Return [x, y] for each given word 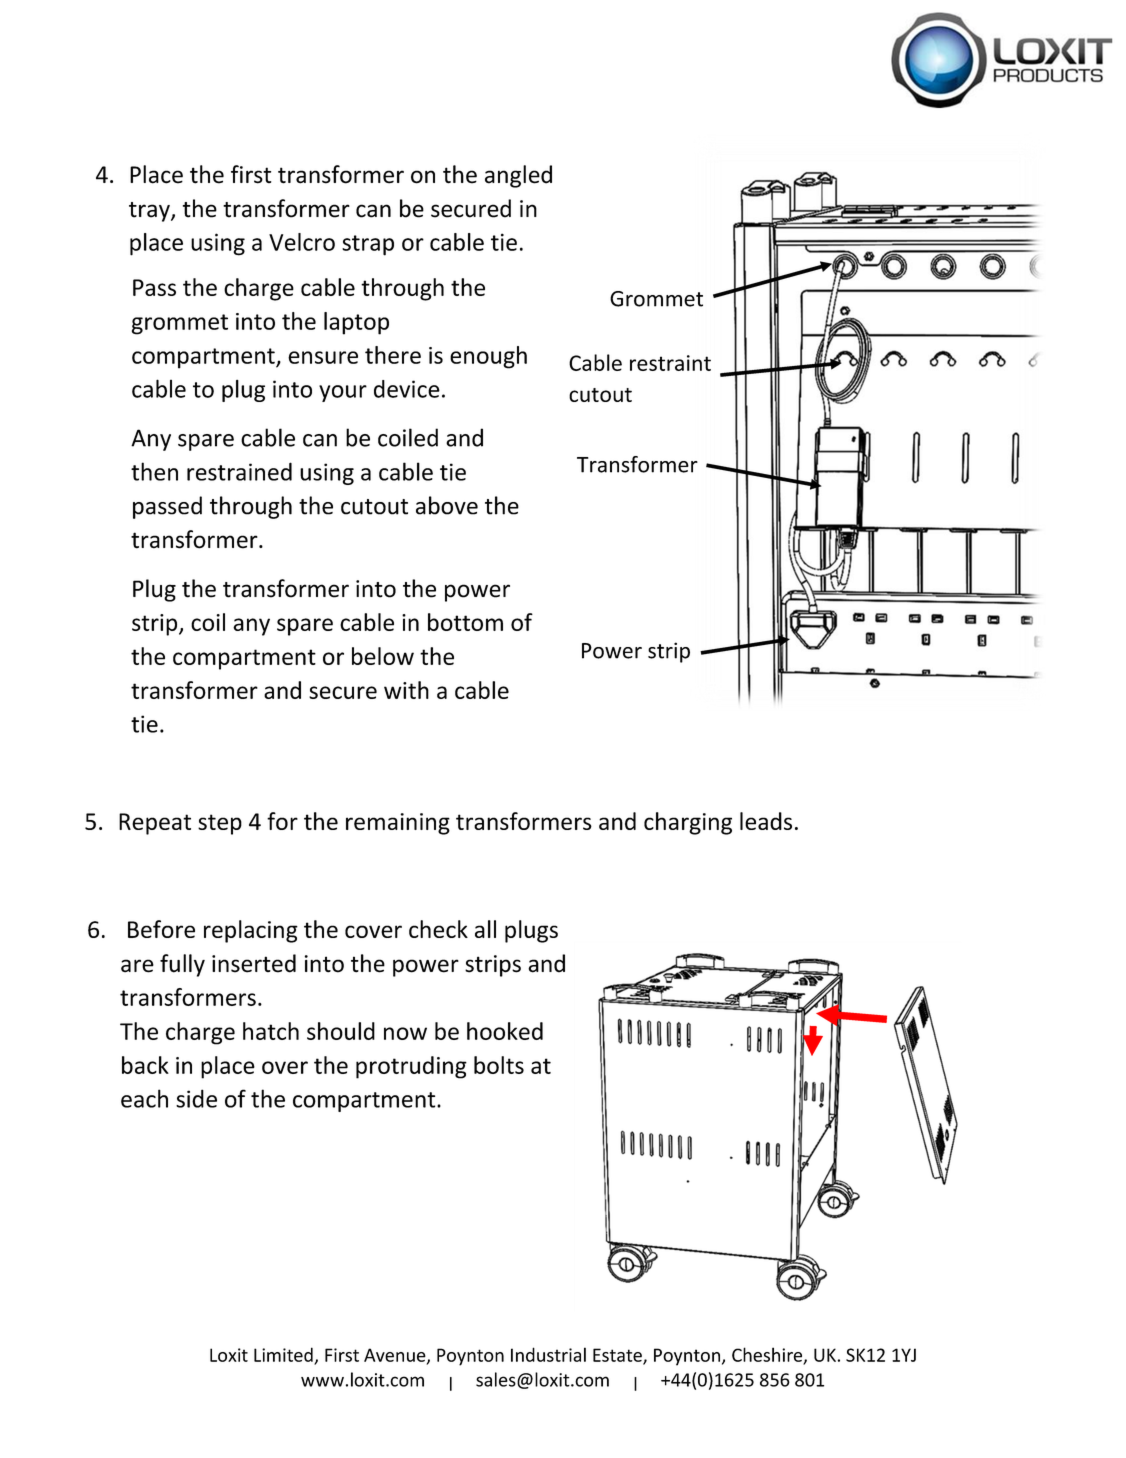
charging [688, 823]
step [220, 824]
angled [518, 176]
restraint [670, 363]
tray [150, 212]
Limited [284, 1355]
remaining [398, 824]
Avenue [396, 1356]
